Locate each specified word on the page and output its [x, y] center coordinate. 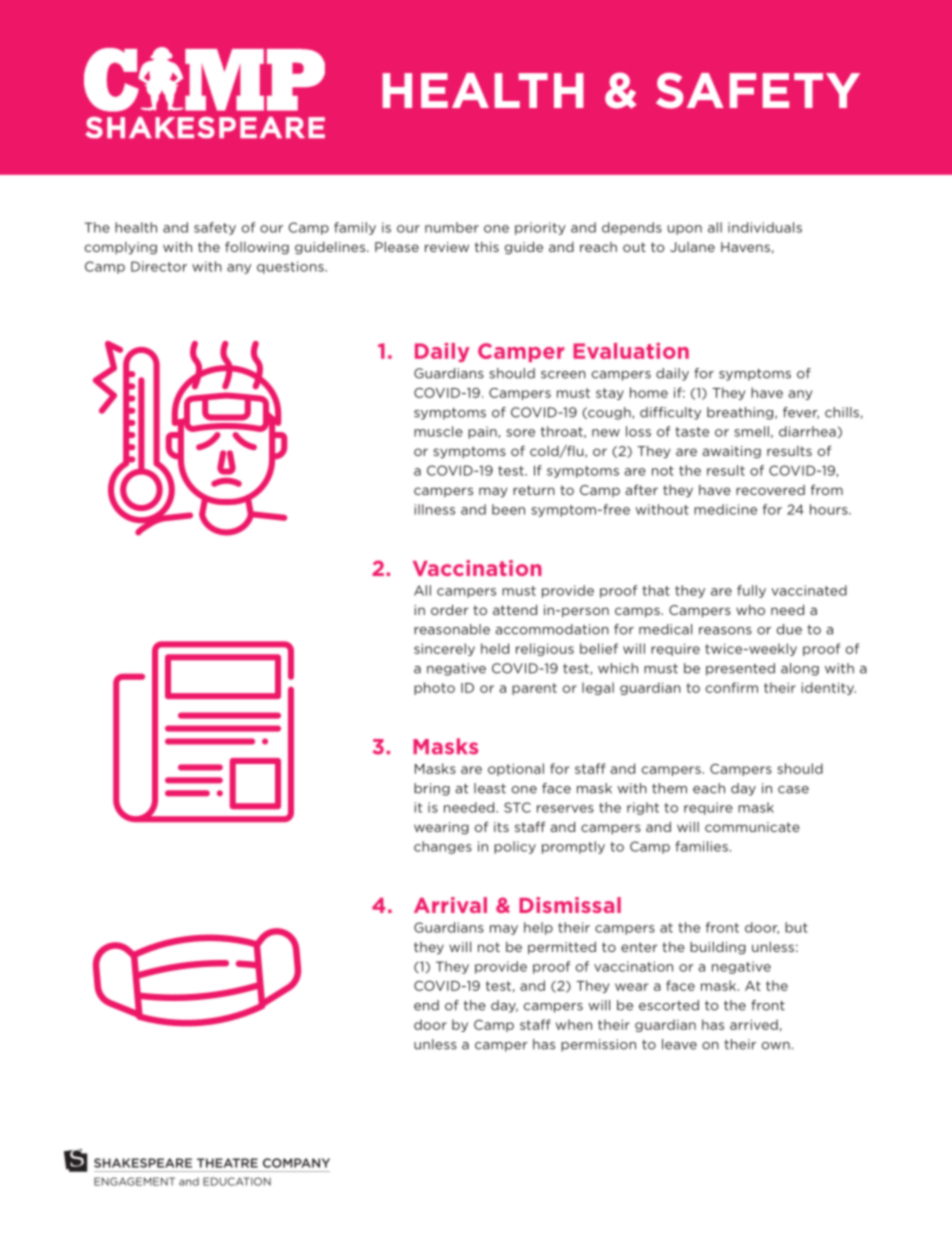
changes [443, 847]
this [487, 247]
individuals [765, 227]
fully [751, 591]
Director [159, 266]
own [776, 1046]
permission [598, 1045]
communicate [752, 827]
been [508, 509]
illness [435, 509]
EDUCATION [237, 1181]
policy [515, 847]
